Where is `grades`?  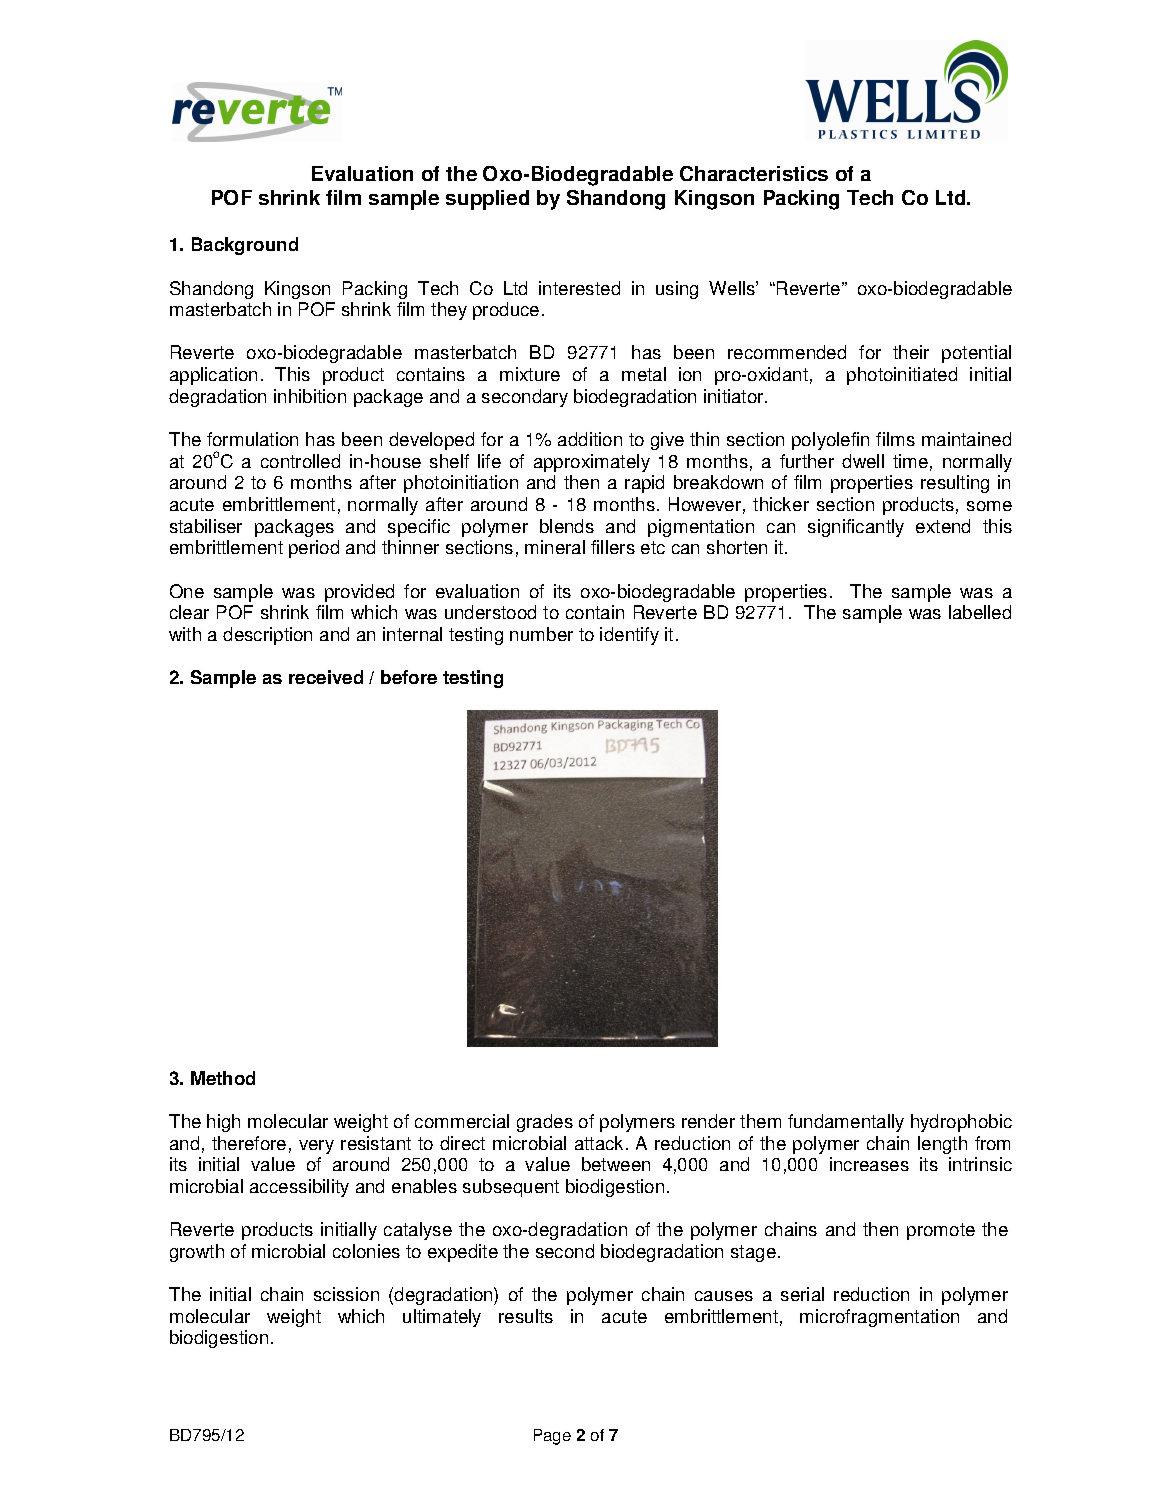 grades is located at coordinates (545, 1123).
